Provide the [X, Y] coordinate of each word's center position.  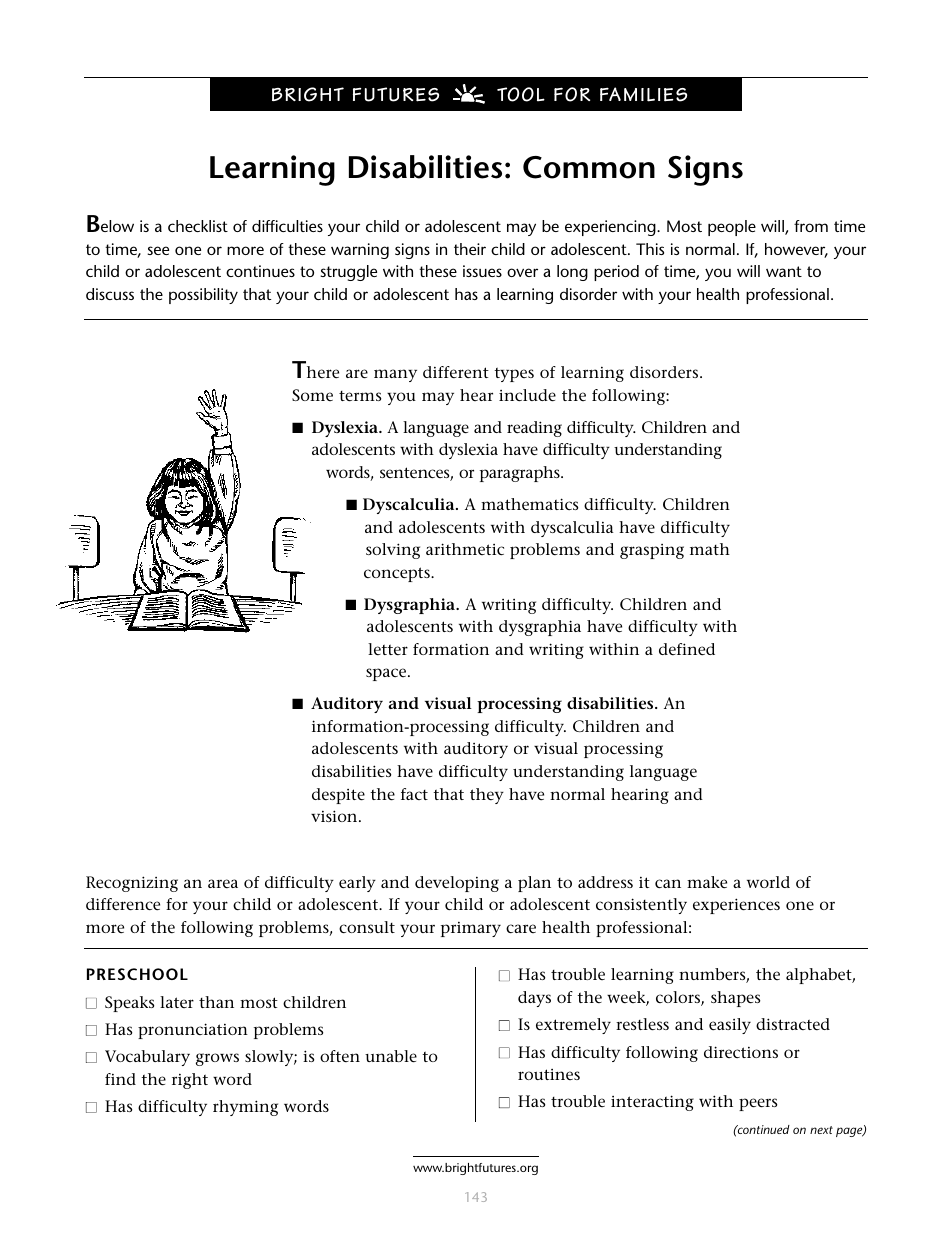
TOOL [521, 94]
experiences [736, 906]
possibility [203, 296]
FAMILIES [643, 94]
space [387, 674]
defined [687, 649]
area [223, 883]
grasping [652, 551]
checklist [198, 226]
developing [457, 884]
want [784, 271]
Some [312, 395]
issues [482, 271]
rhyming [245, 1108]
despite [338, 796]
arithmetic [465, 549]
